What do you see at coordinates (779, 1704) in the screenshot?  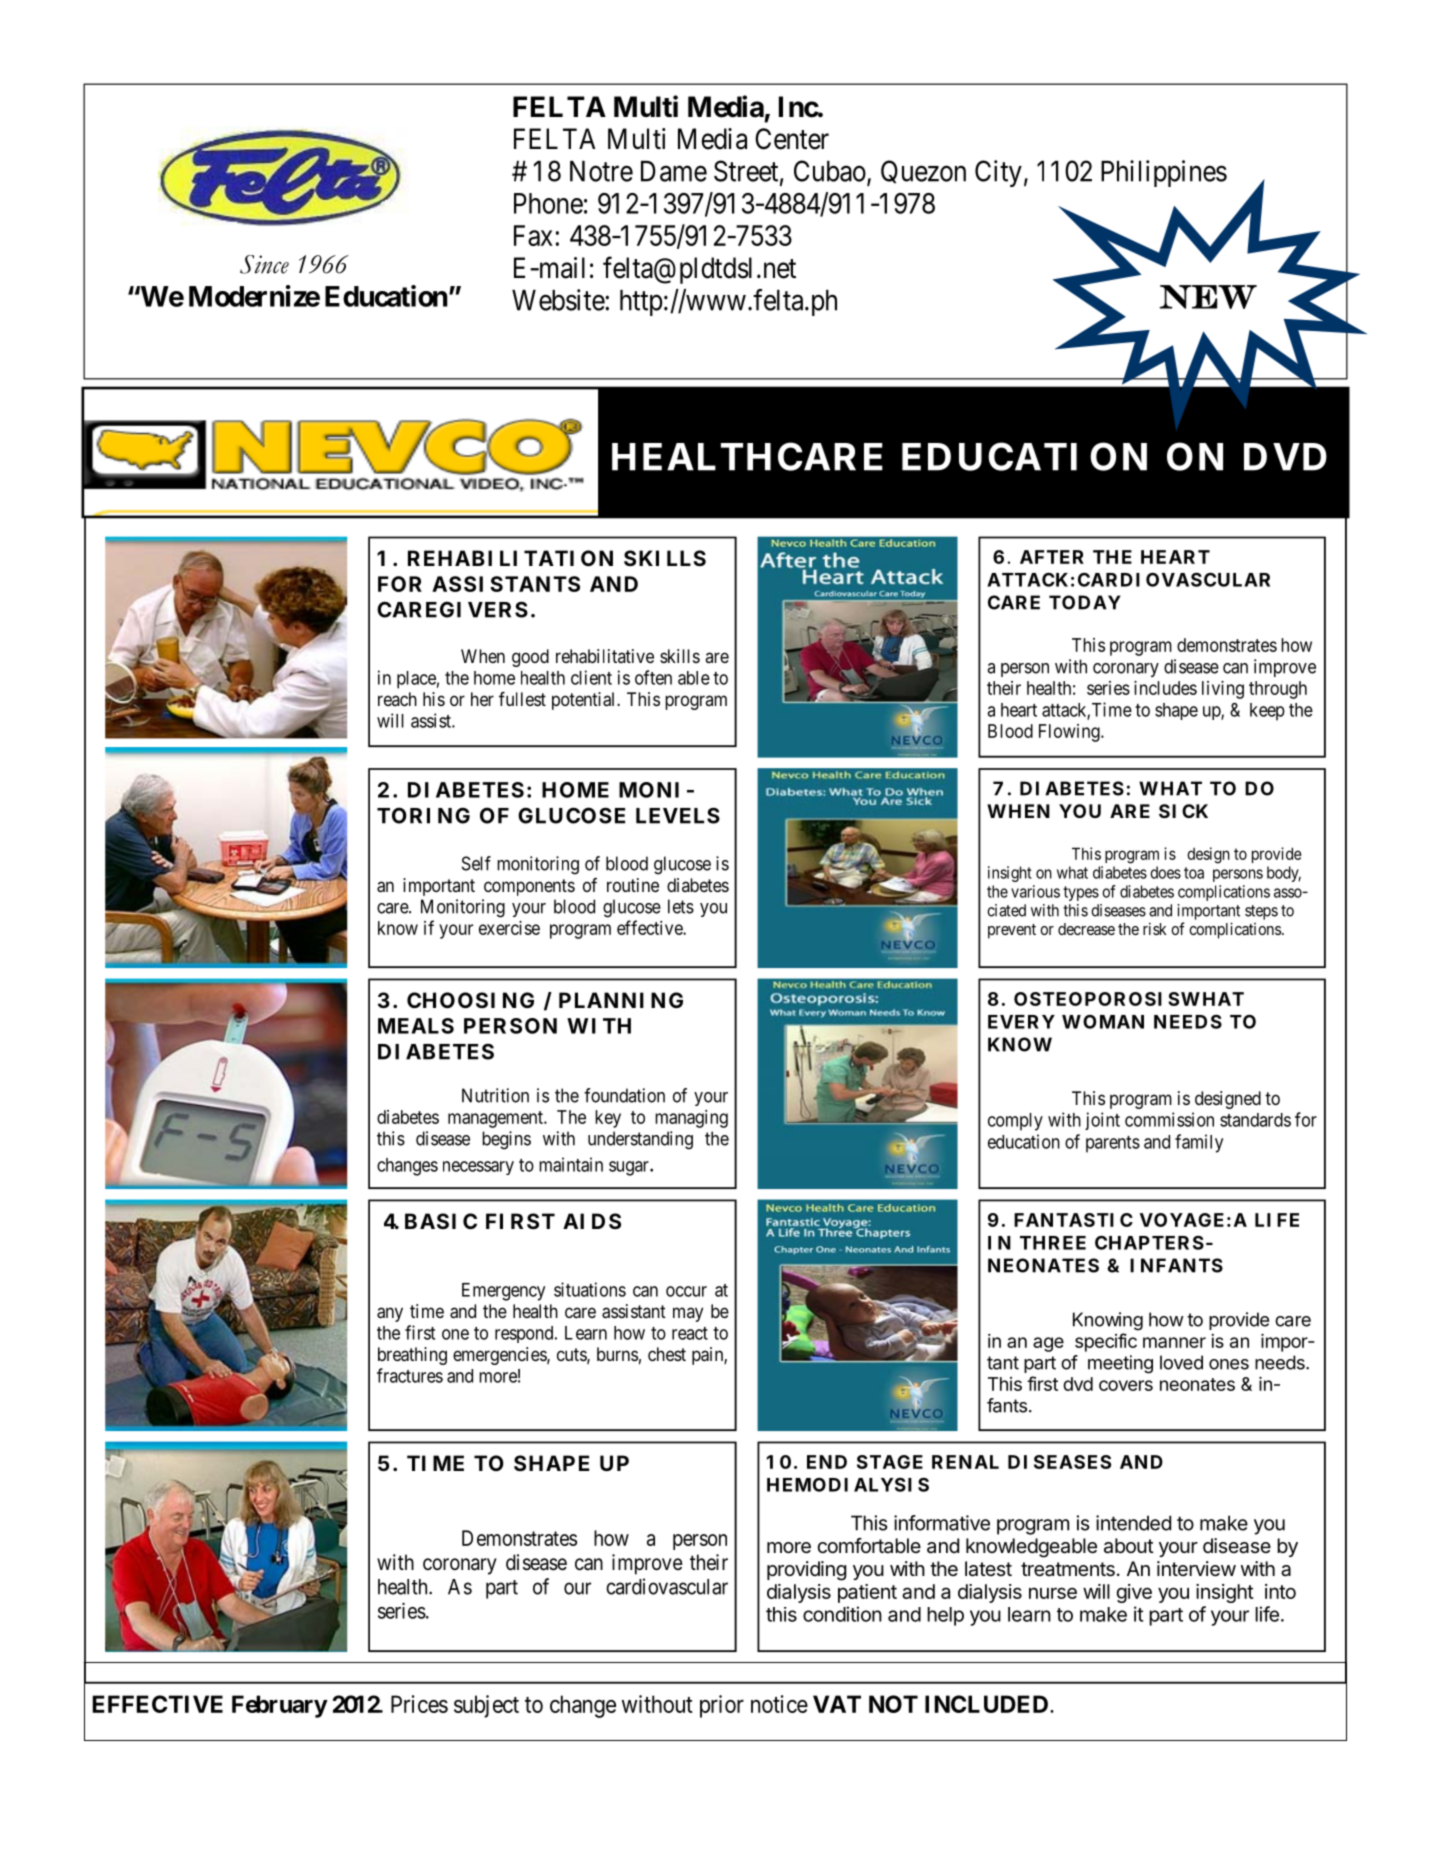 I see `notice` at bounding box center [779, 1704].
